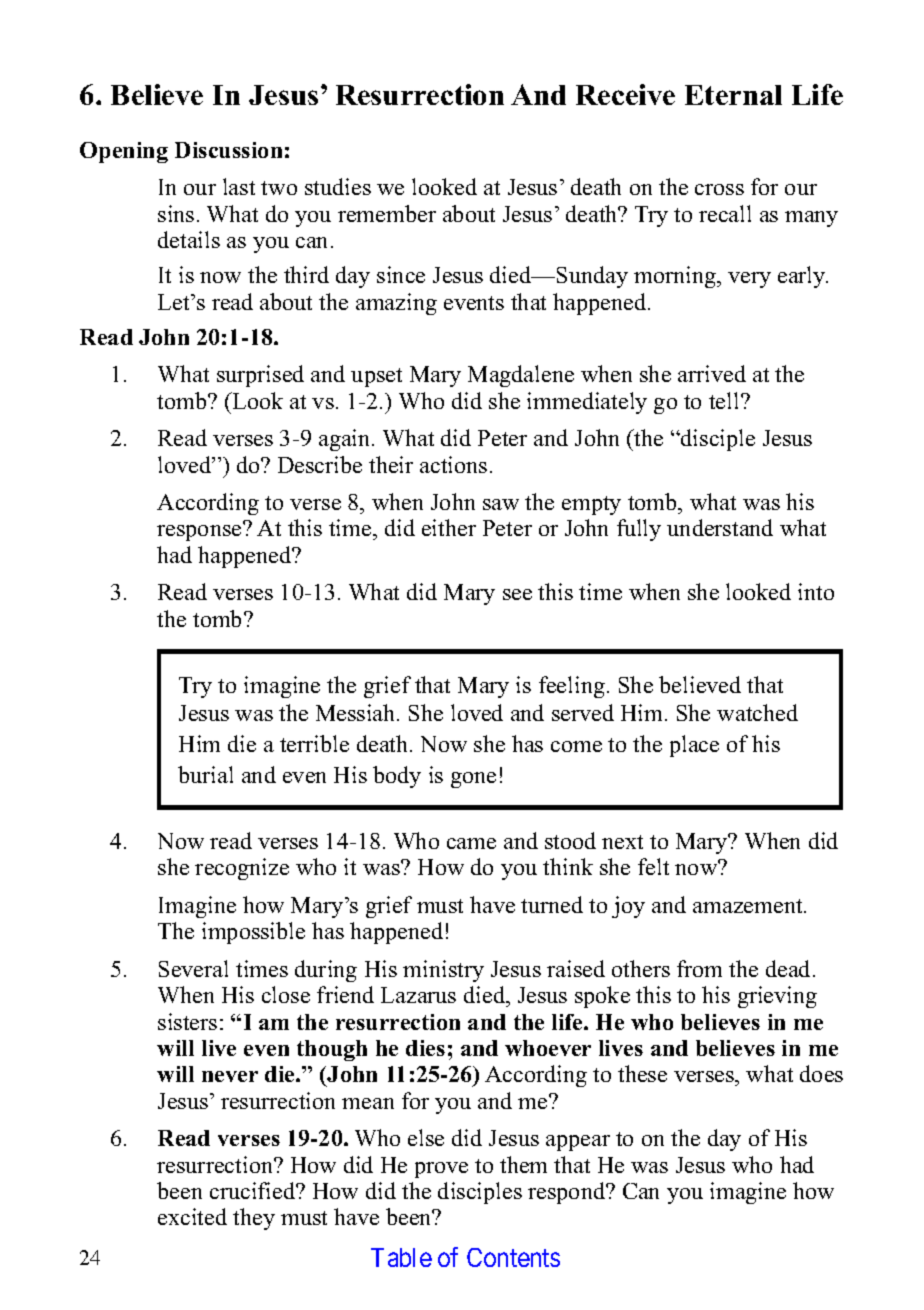 This document has width=924, height=1310. What do you see at coordinates (253, 933) in the document?
I see `impossible` at bounding box center [253, 933].
